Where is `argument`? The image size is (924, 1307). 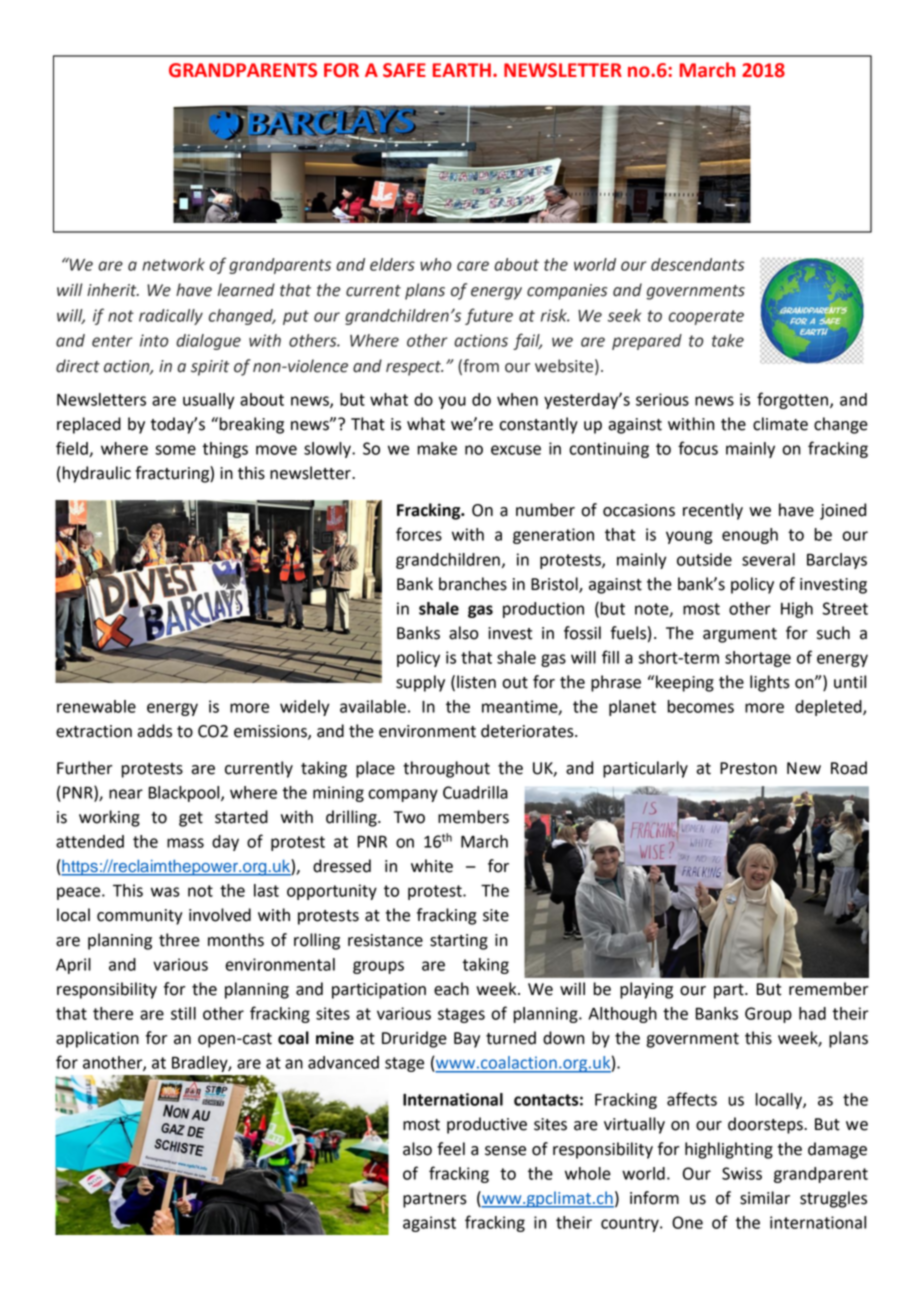
argument is located at coordinates (740, 635).
